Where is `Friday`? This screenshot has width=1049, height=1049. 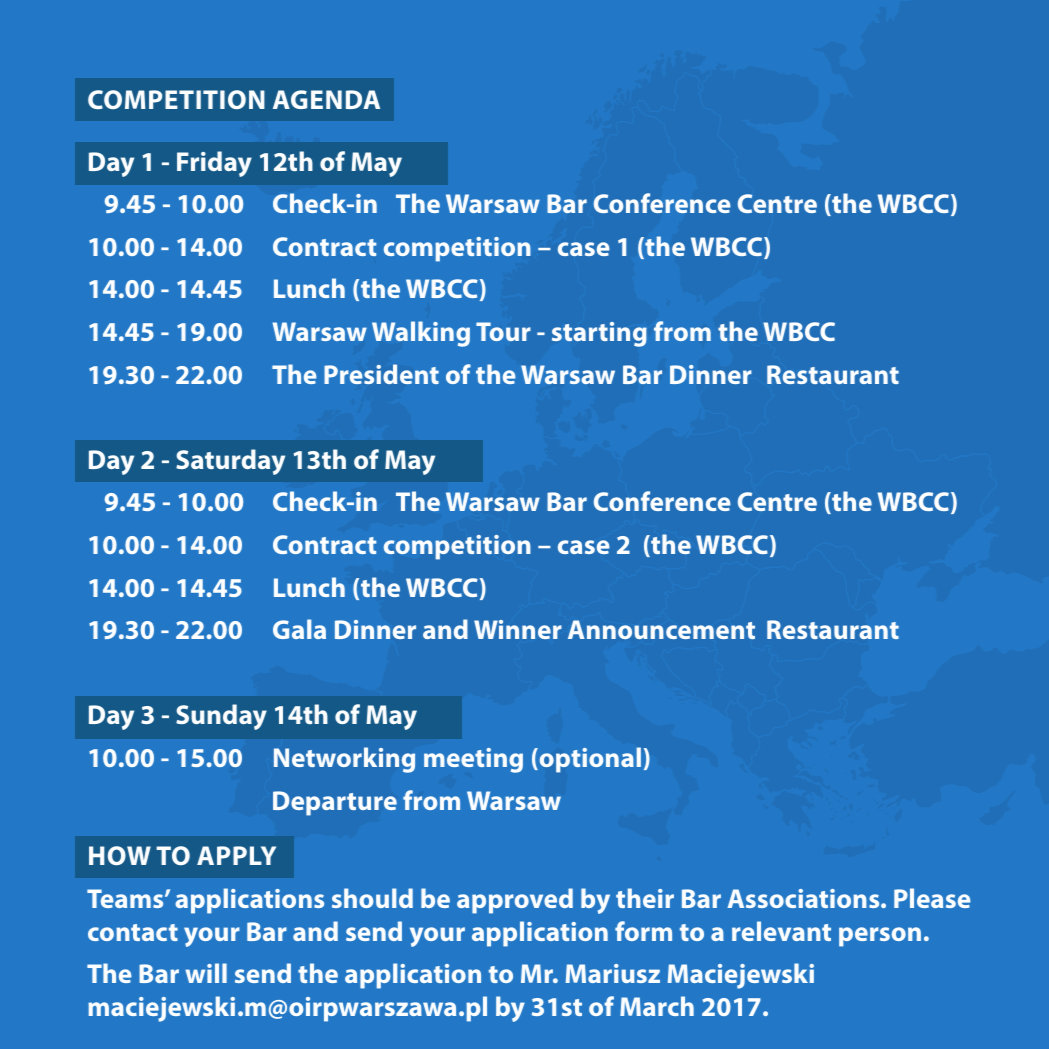 Friday is located at coordinates (214, 164).
